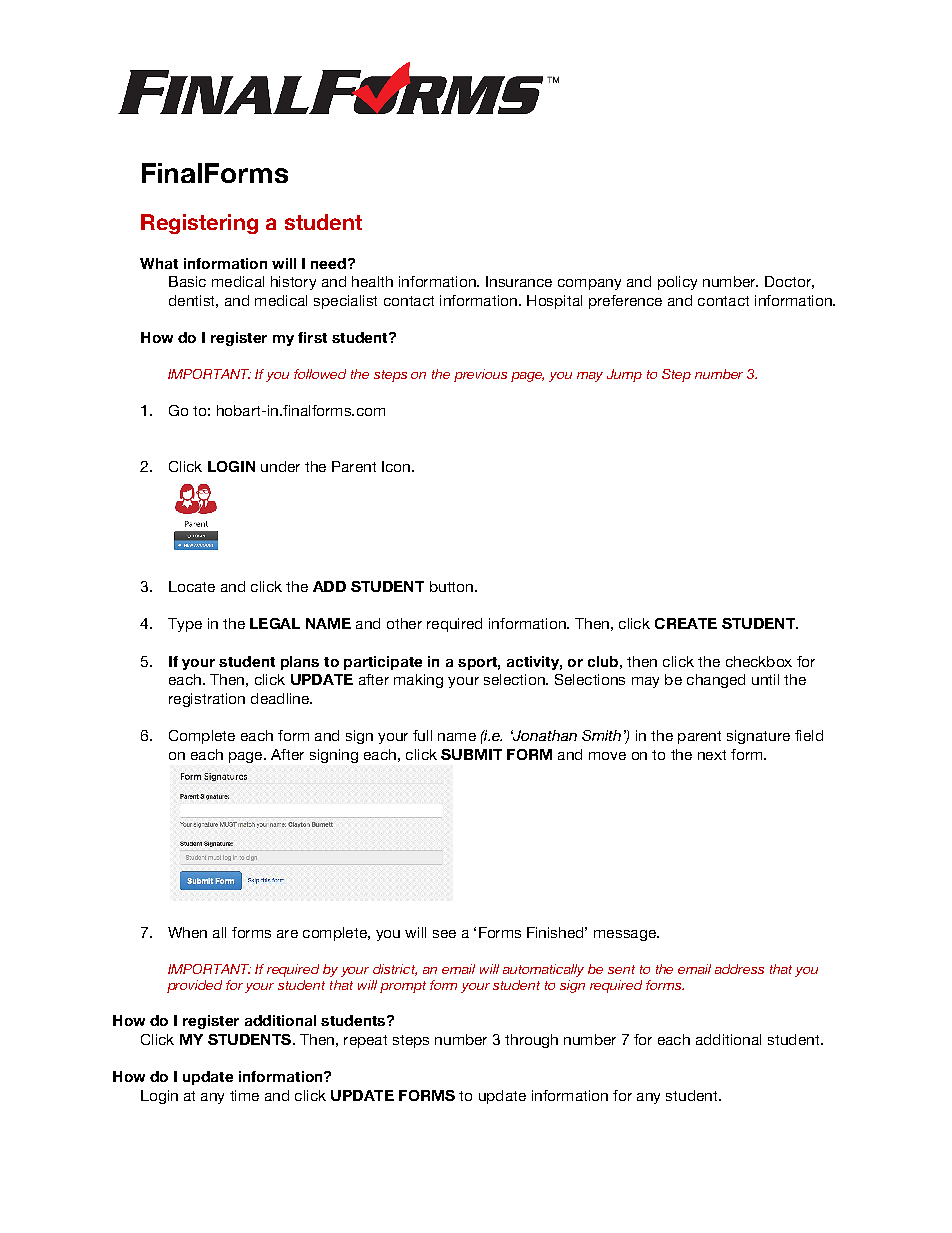 The image size is (952, 1233). What do you see at coordinates (716, 681) in the screenshot?
I see `changed` at bounding box center [716, 681].
